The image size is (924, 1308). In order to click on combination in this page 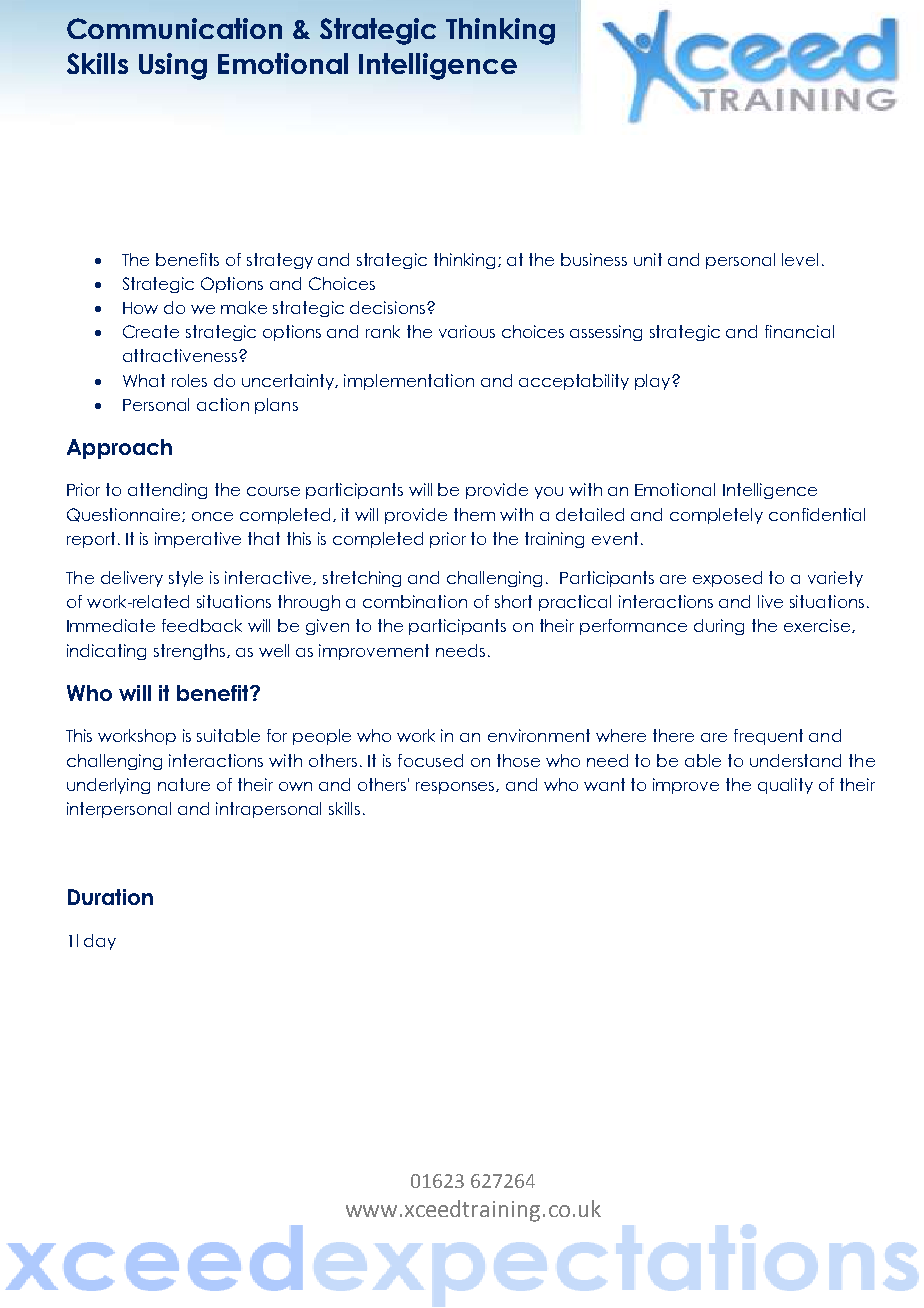, I will do `click(415, 601)`.
